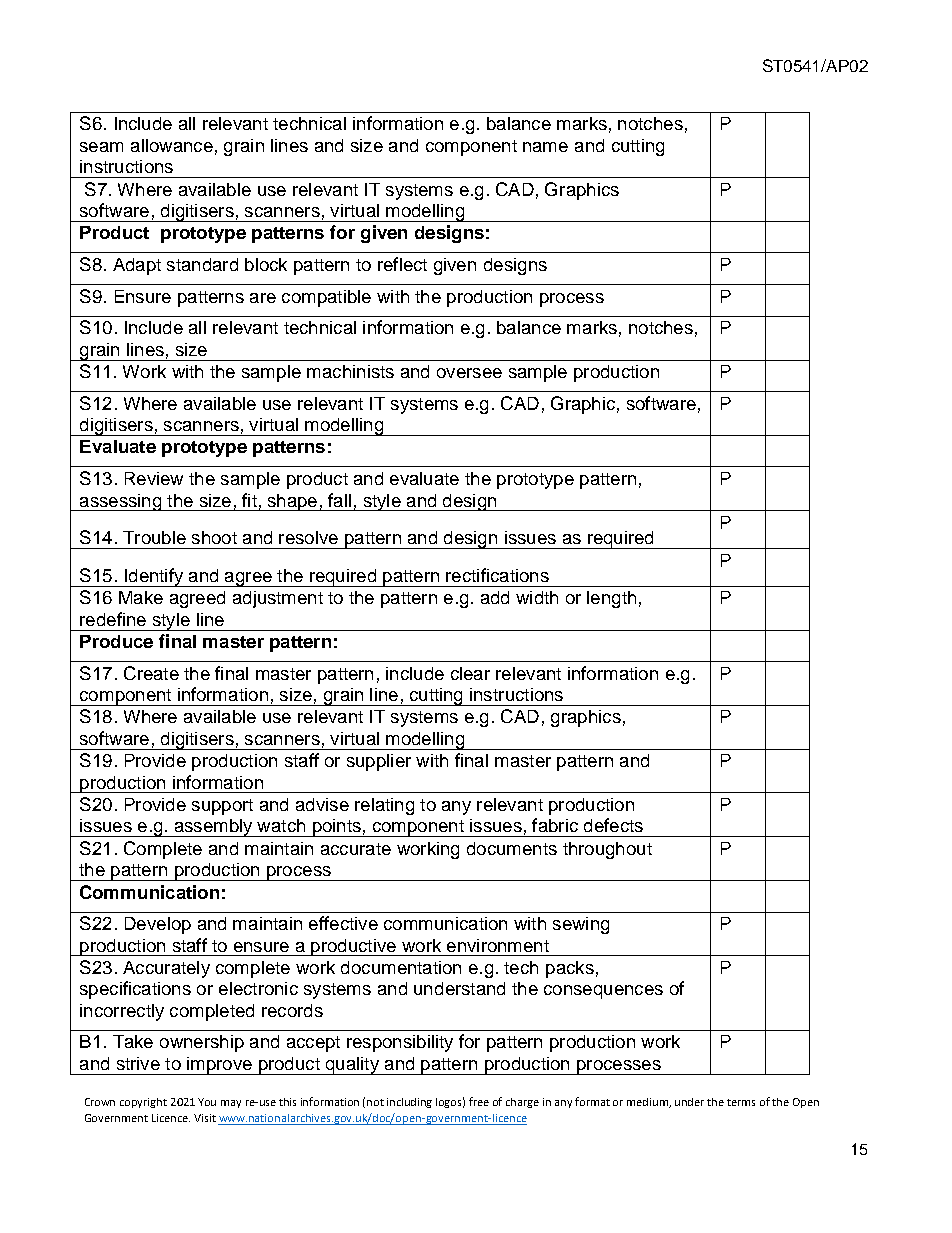  Describe the element at coordinates (141, 597) in the document. I see `Make` at that location.
